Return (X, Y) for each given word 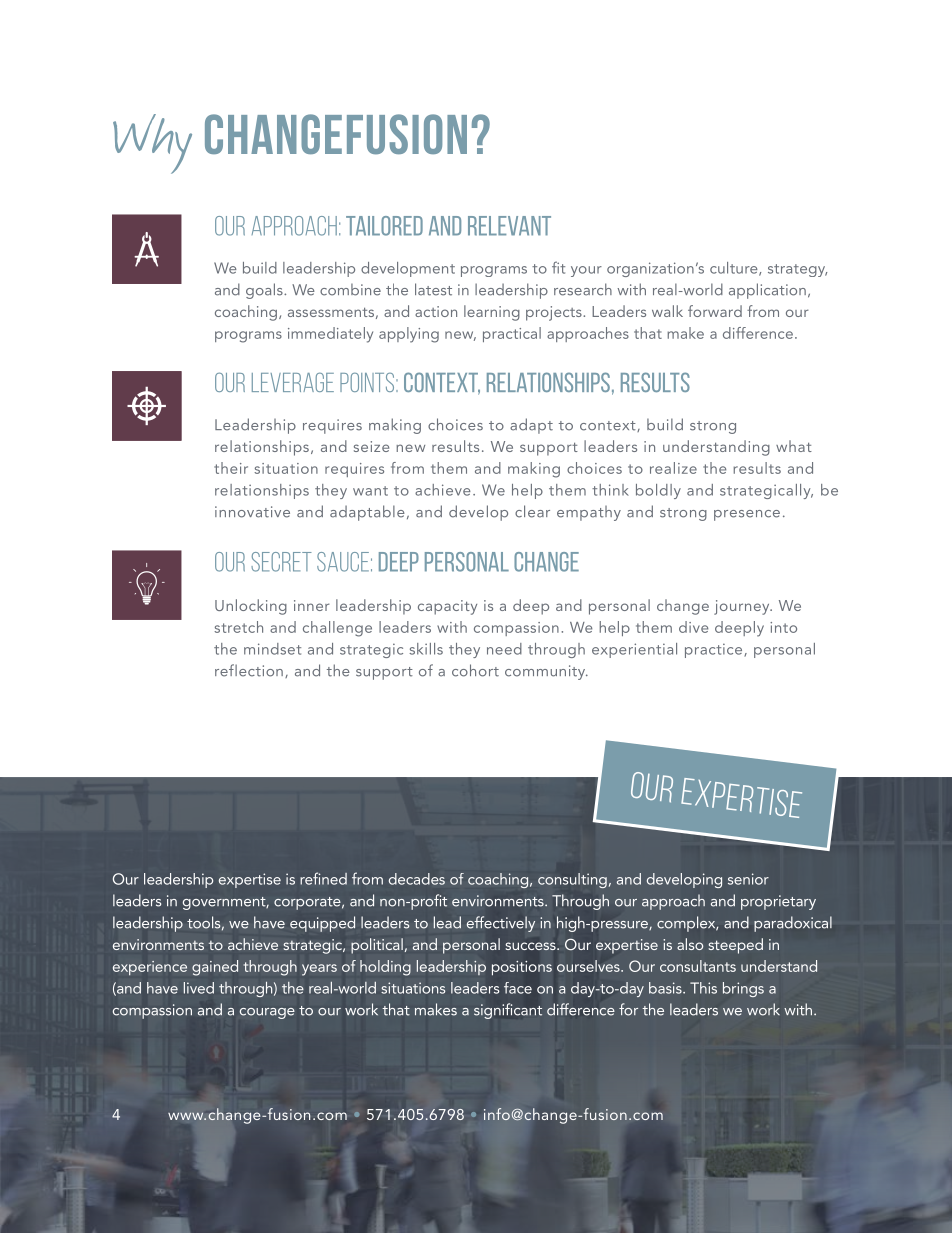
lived (199, 988)
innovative (252, 512)
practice (715, 651)
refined (323, 878)
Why (152, 144)
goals (265, 291)
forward (715, 311)
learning (492, 313)
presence (747, 515)
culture (735, 269)
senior (748, 879)
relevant (509, 226)
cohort (475, 670)
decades (417, 879)
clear (532, 511)
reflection (249, 670)
